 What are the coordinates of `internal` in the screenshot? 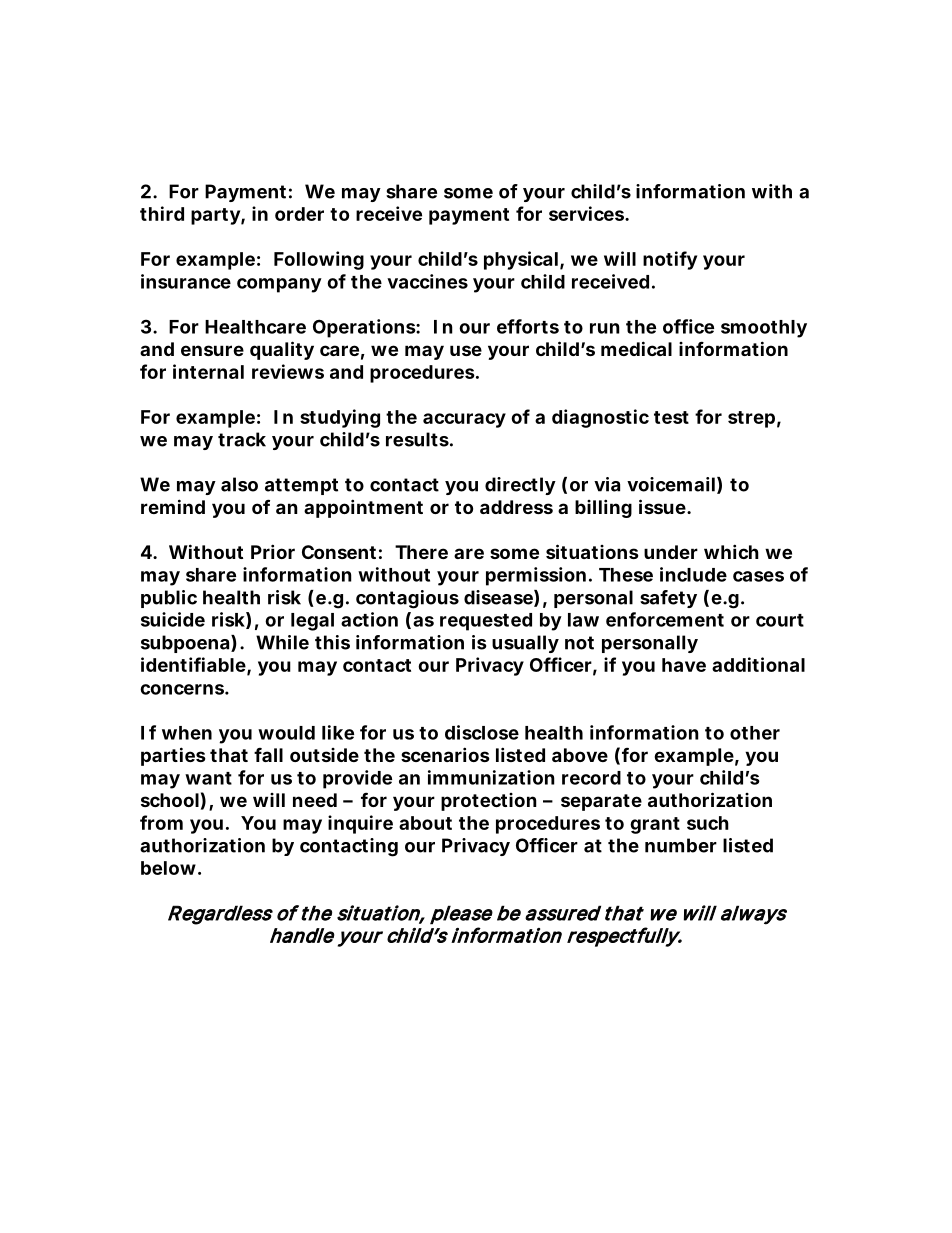 It's located at (208, 371).
